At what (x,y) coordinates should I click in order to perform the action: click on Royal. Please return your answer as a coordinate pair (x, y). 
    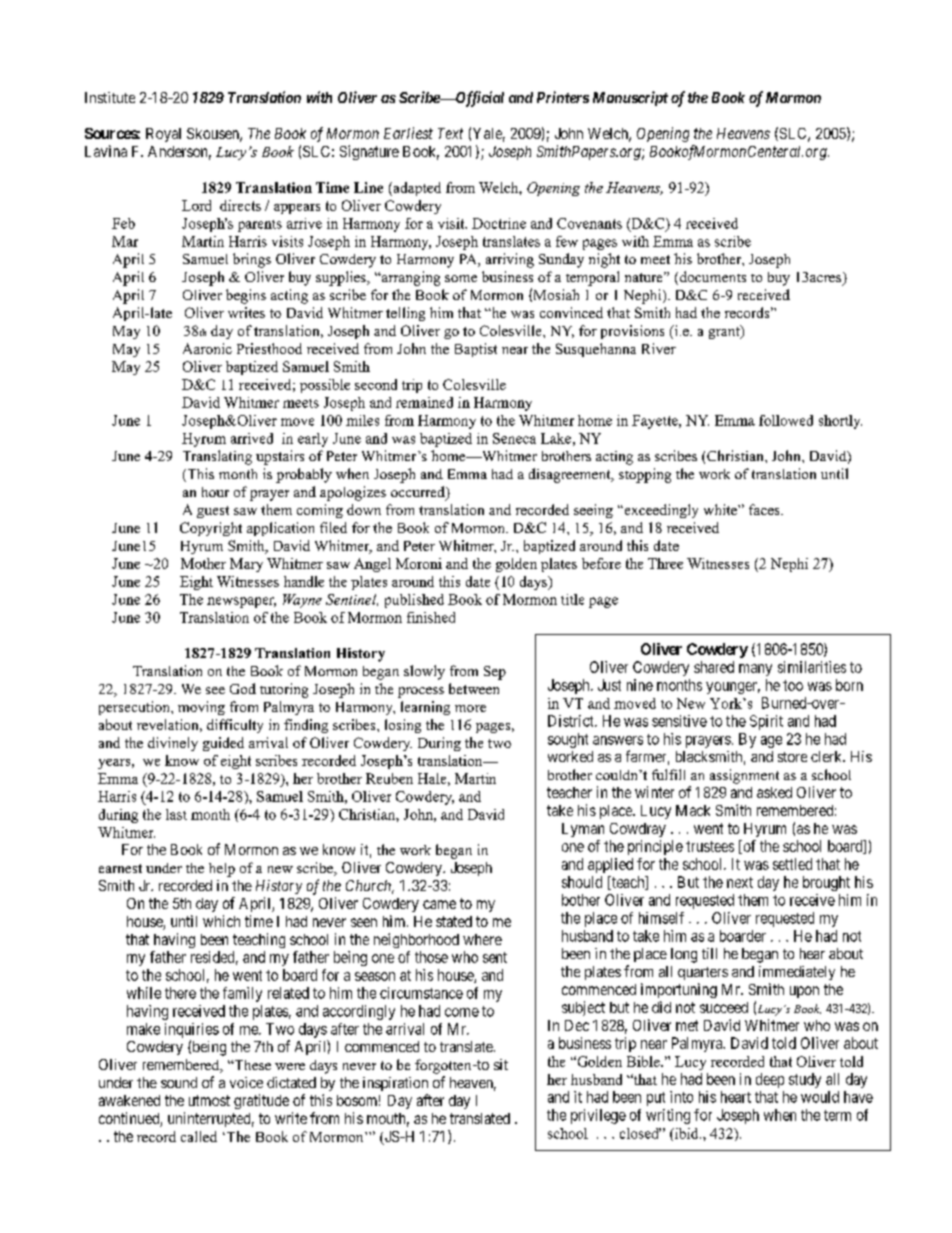
    Looking at the image, I should click on (163, 135).
